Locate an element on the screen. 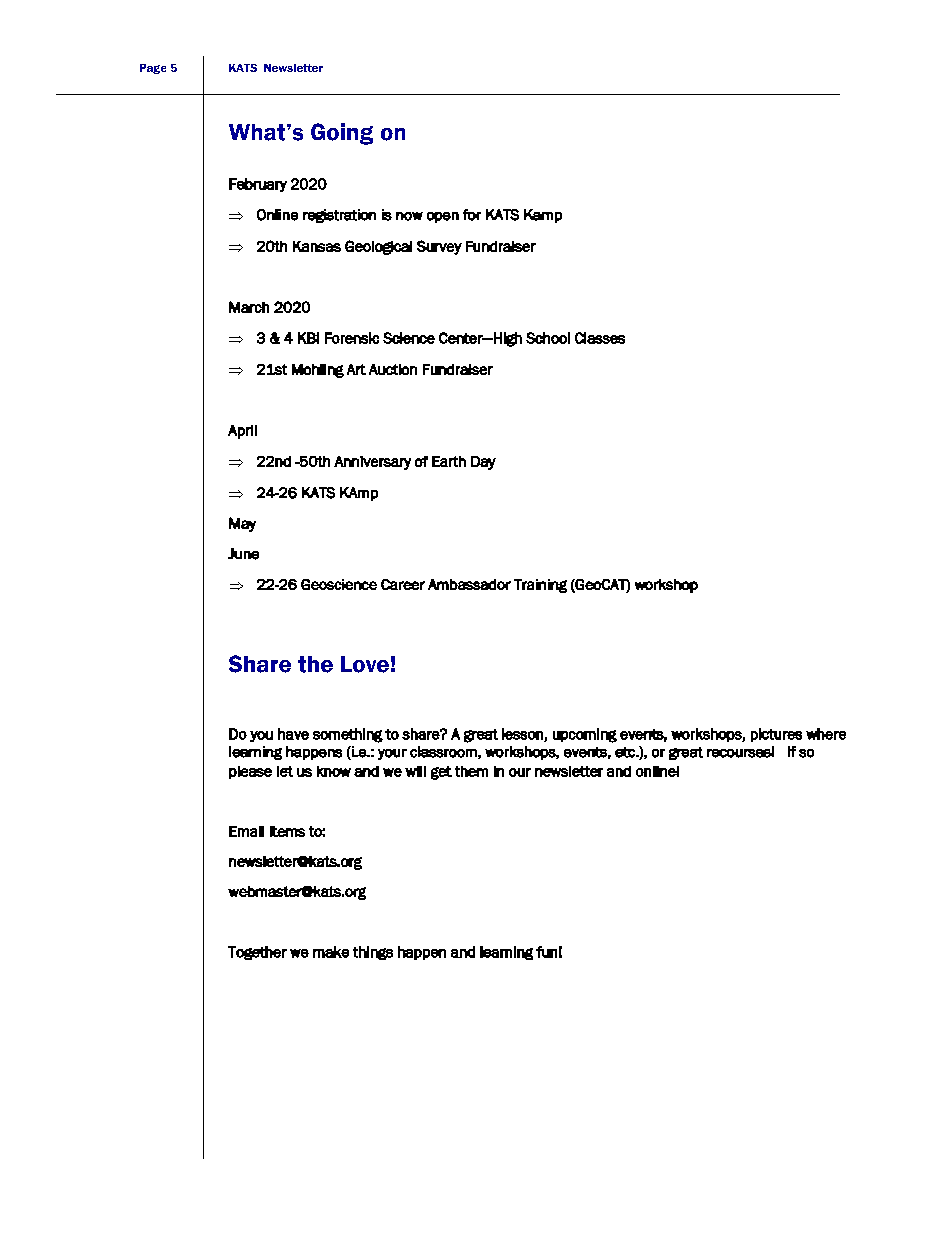 The height and width of the screenshot is (1233, 952). May is located at coordinates (242, 524).
